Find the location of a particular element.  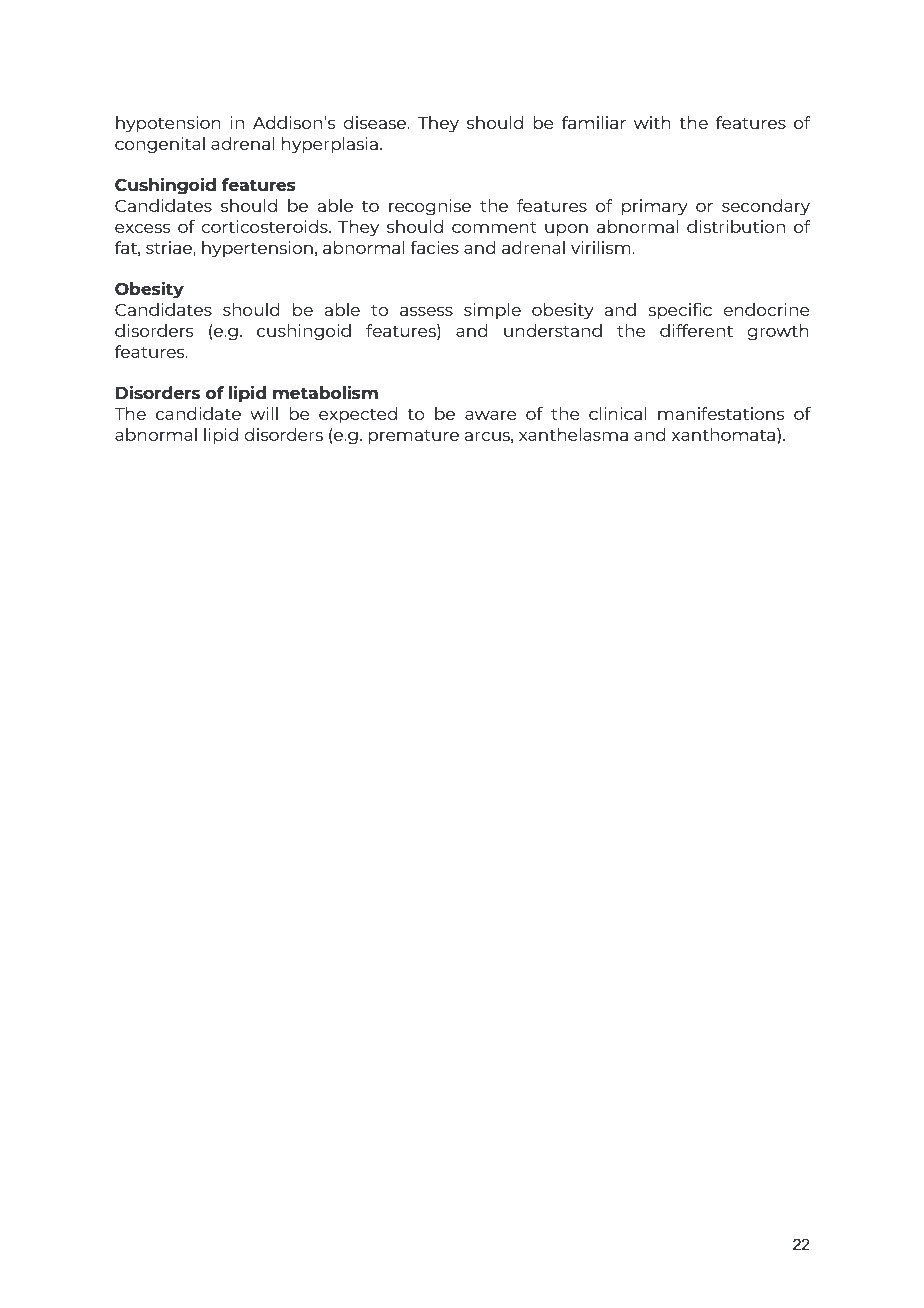

understand is located at coordinates (553, 330).
